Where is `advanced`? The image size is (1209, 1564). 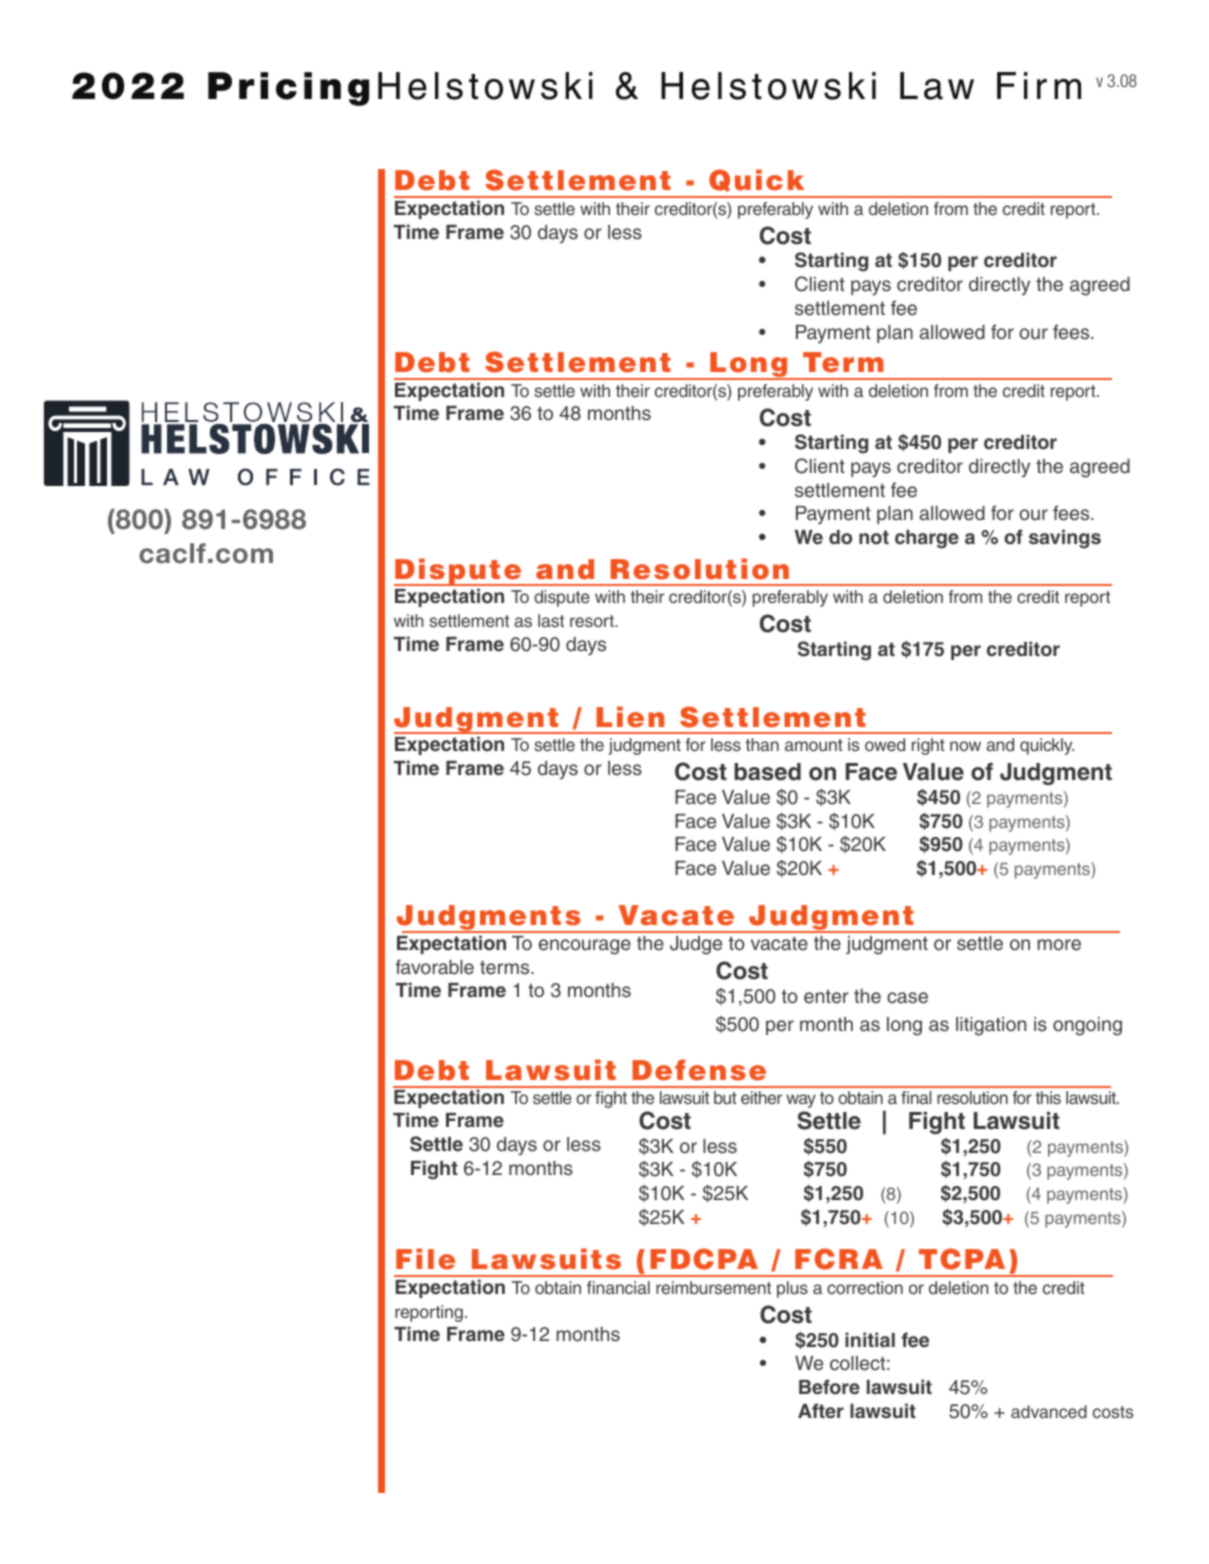 advanced is located at coordinates (1049, 1412).
